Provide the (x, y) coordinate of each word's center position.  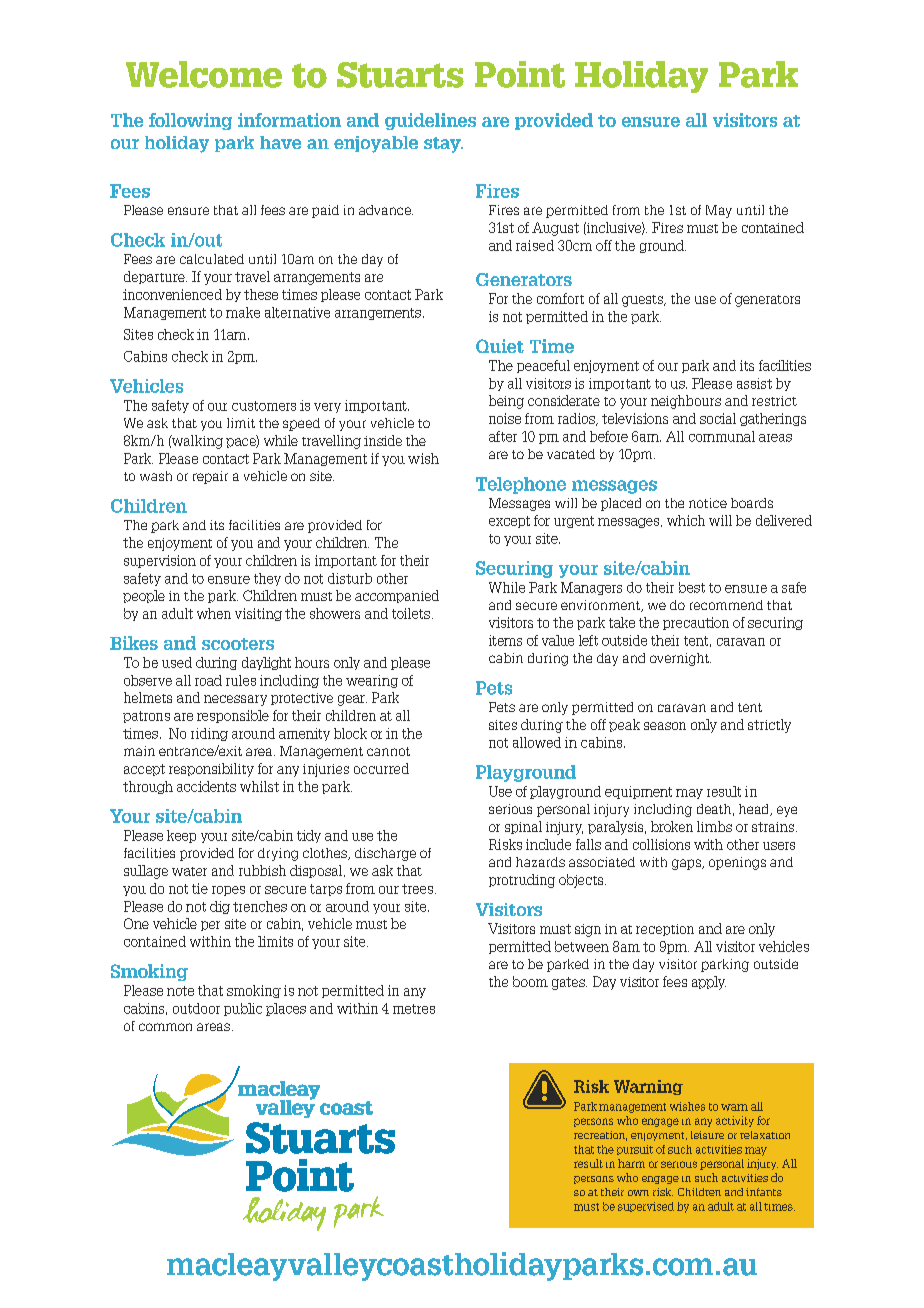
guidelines (430, 121)
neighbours (686, 402)
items (505, 640)
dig (220, 907)
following (190, 121)
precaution (696, 623)
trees (417, 889)
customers (264, 406)
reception (665, 930)
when (214, 613)
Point (520, 74)
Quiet (500, 346)
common (165, 1027)
